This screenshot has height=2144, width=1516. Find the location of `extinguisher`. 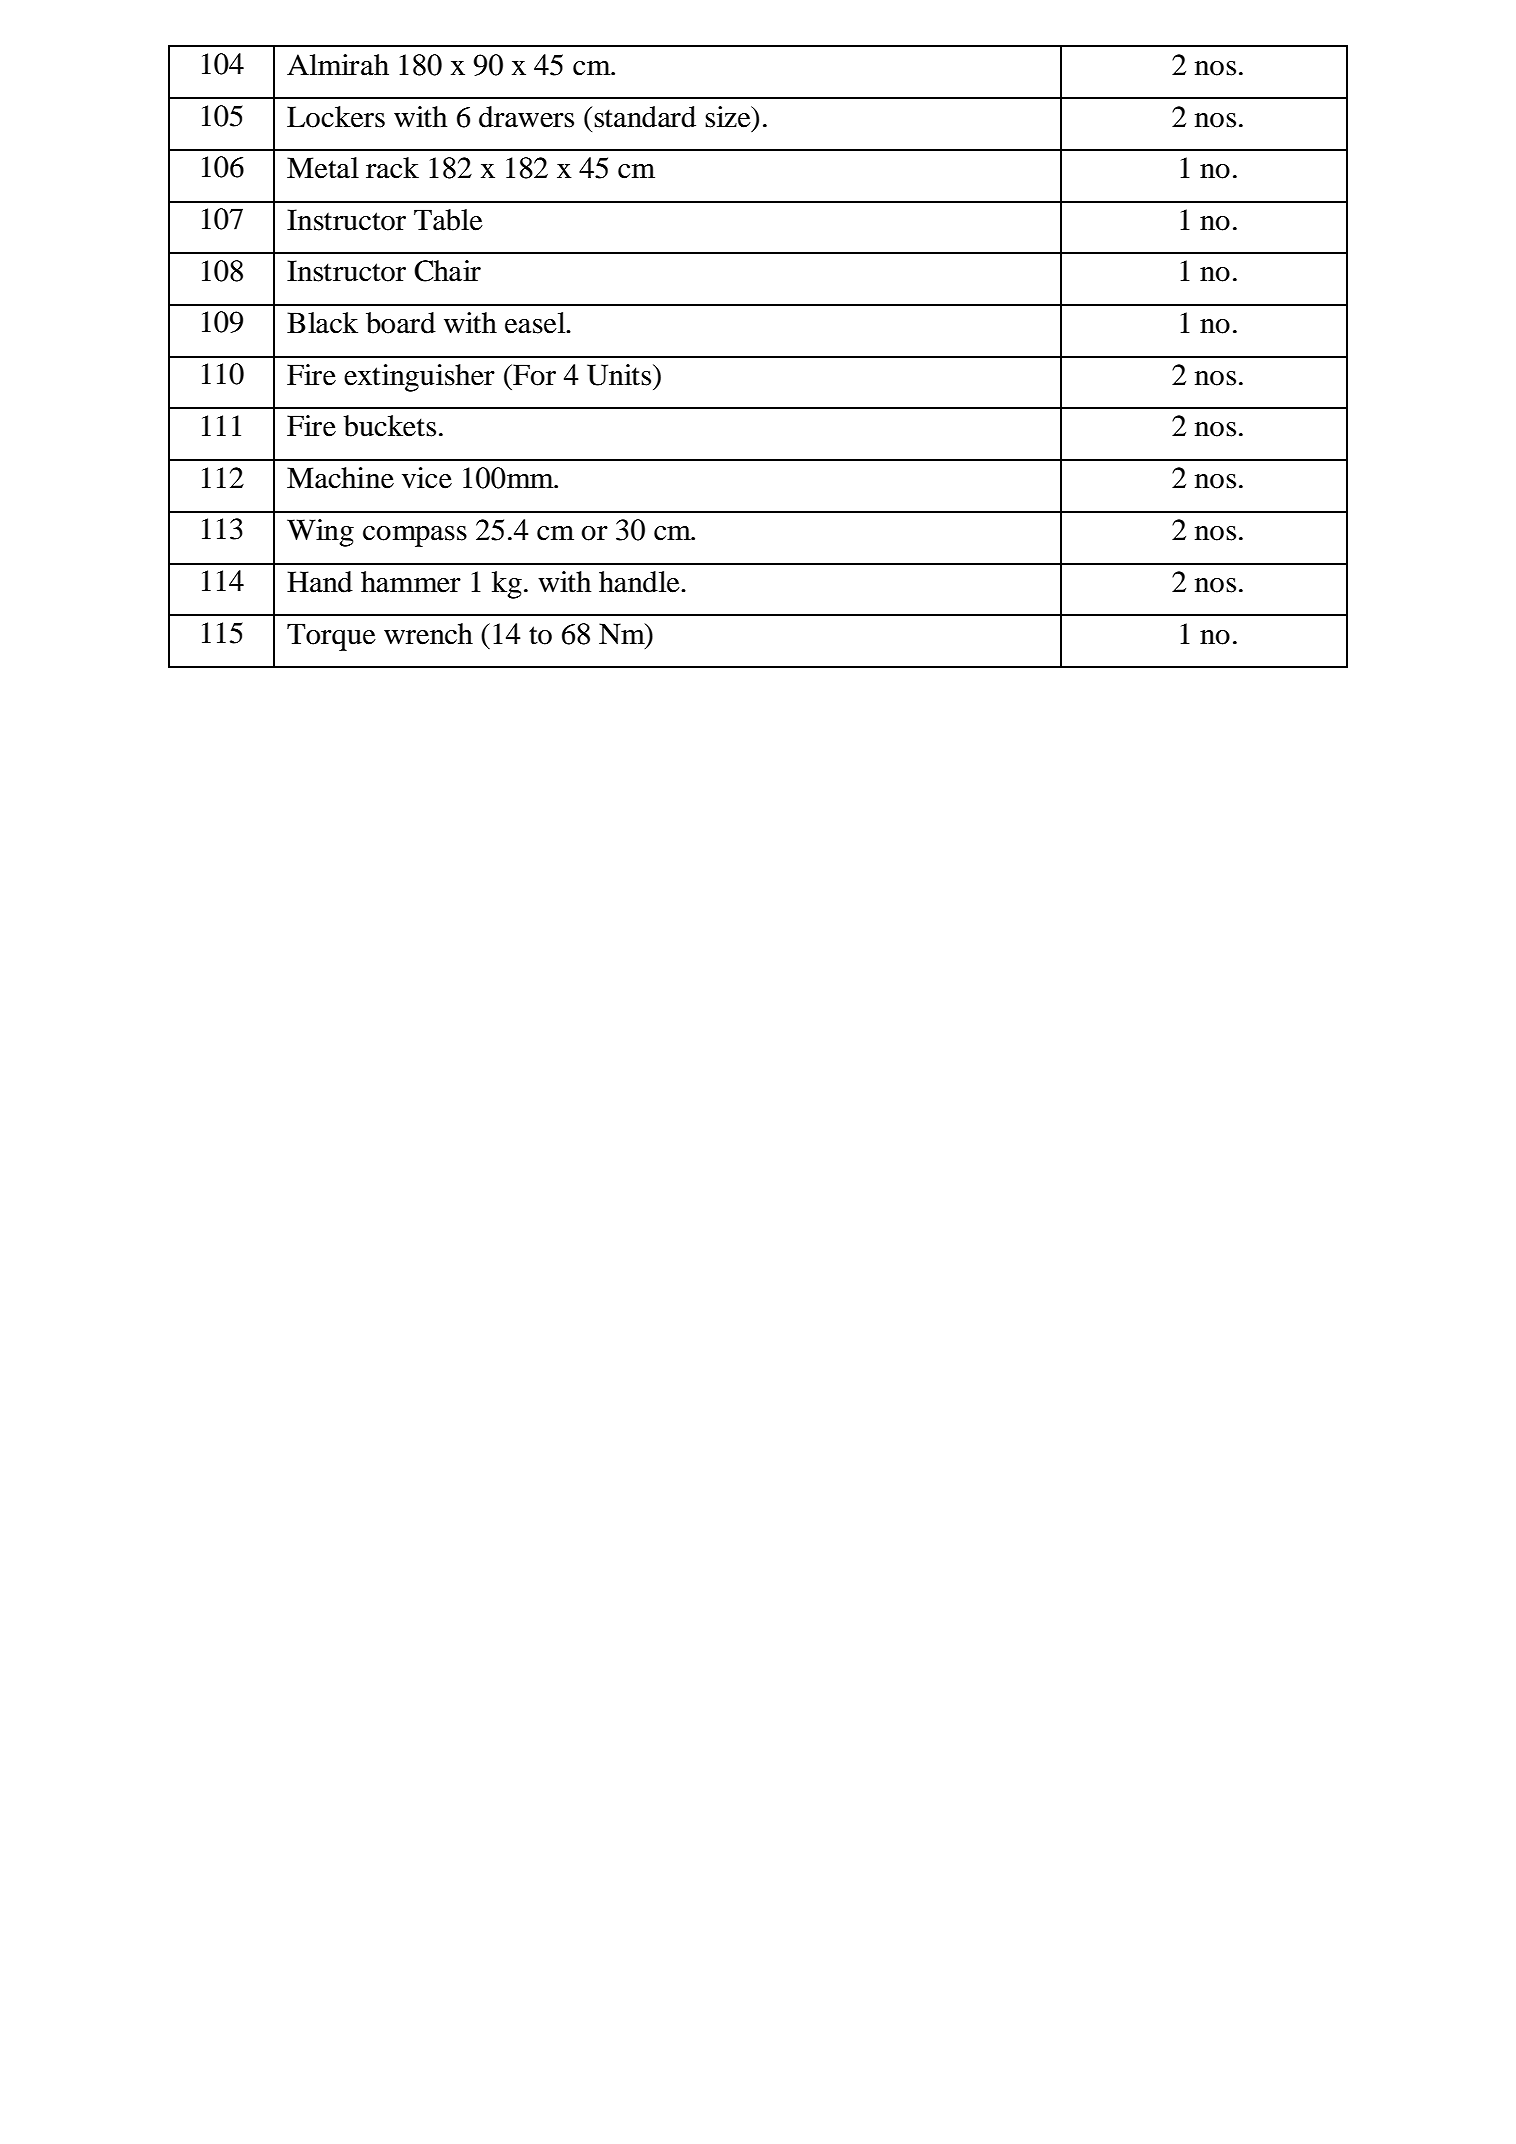

extinguisher is located at coordinates (419, 378).
